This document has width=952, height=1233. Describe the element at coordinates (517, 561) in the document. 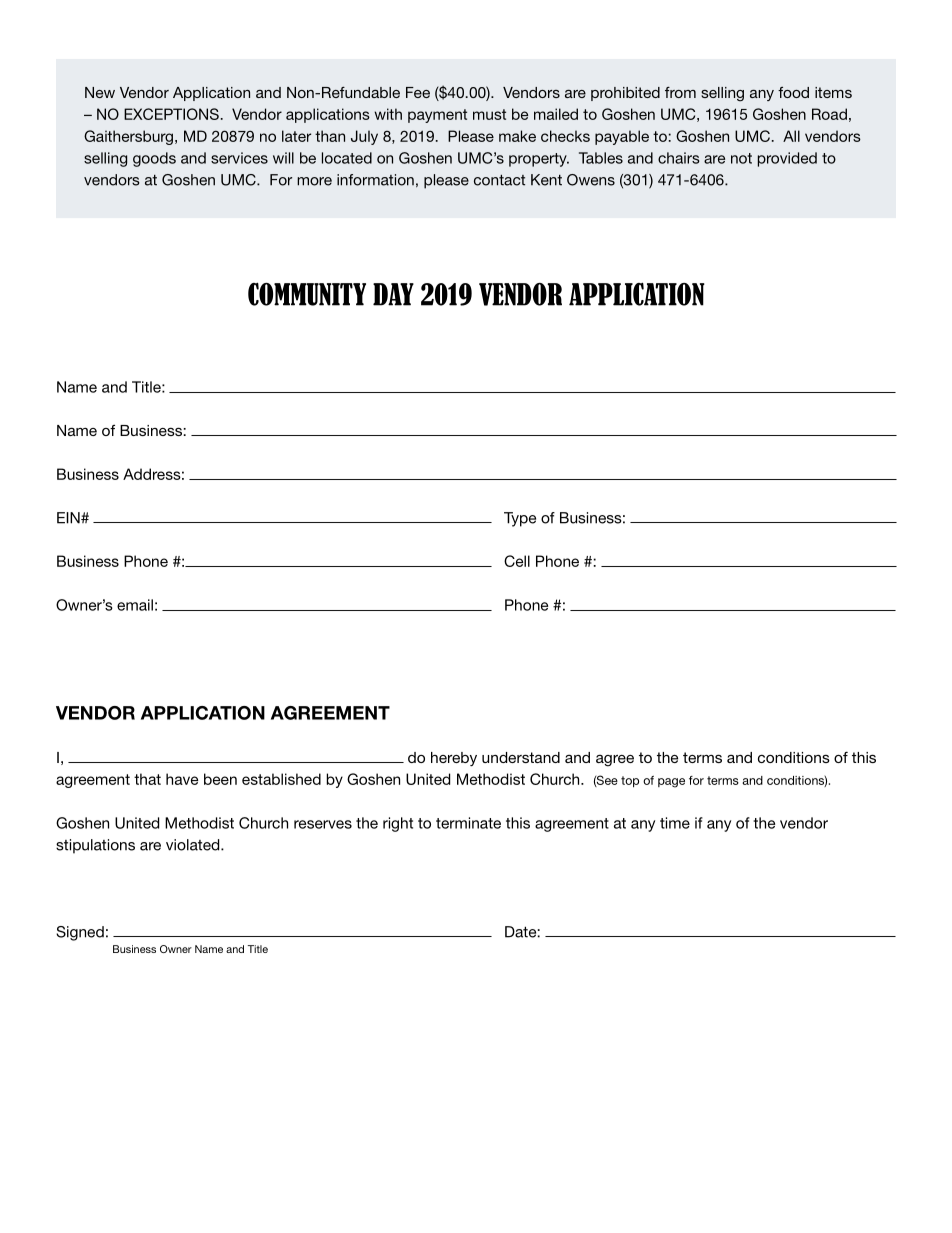

I see `Cell` at that location.
